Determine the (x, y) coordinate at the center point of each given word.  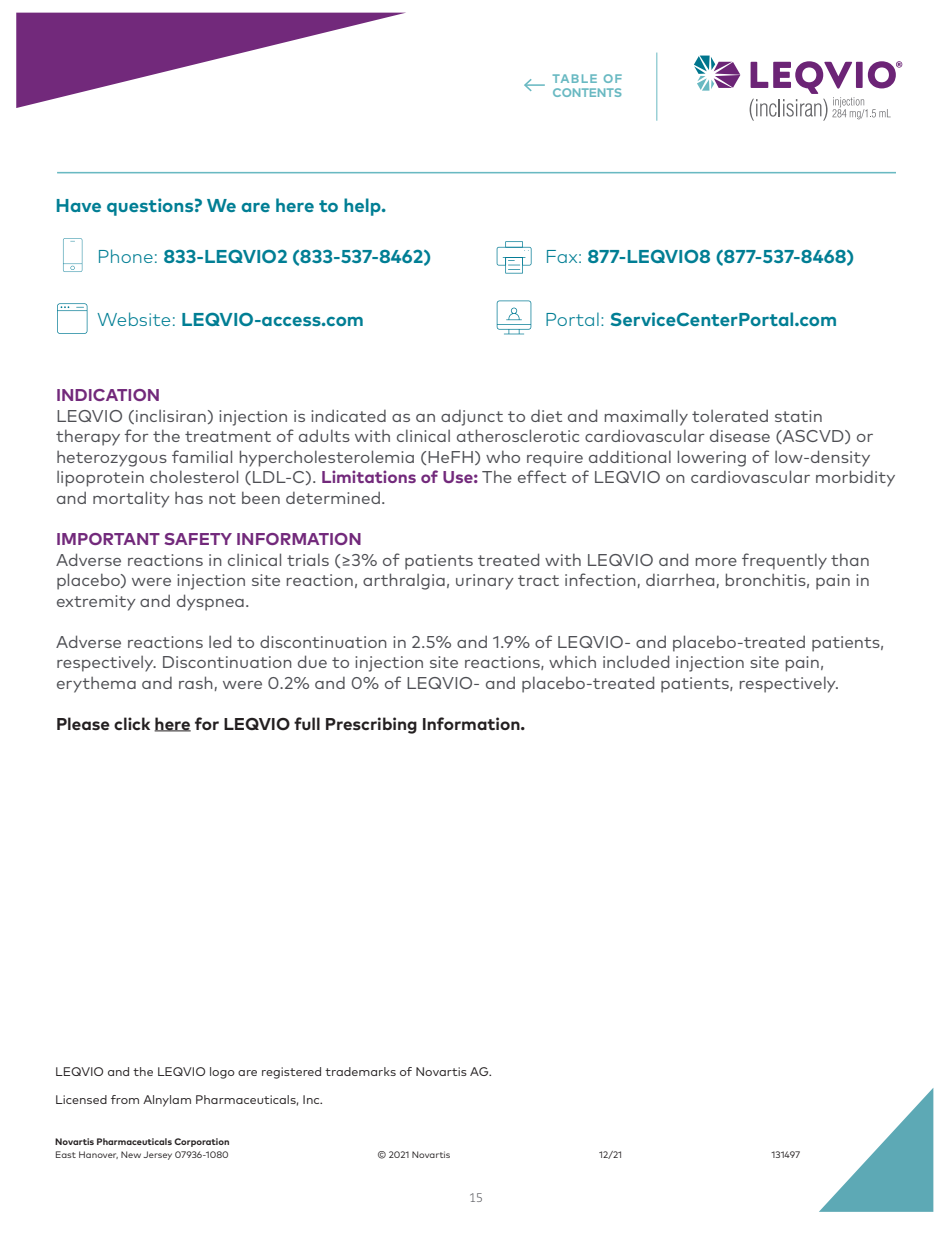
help (363, 207)
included (636, 661)
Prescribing (371, 725)
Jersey (157, 1155)
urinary (485, 582)
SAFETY (198, 539)
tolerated (730, 415)
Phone (126, 256)
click (132, 723)
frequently (784, 561)
